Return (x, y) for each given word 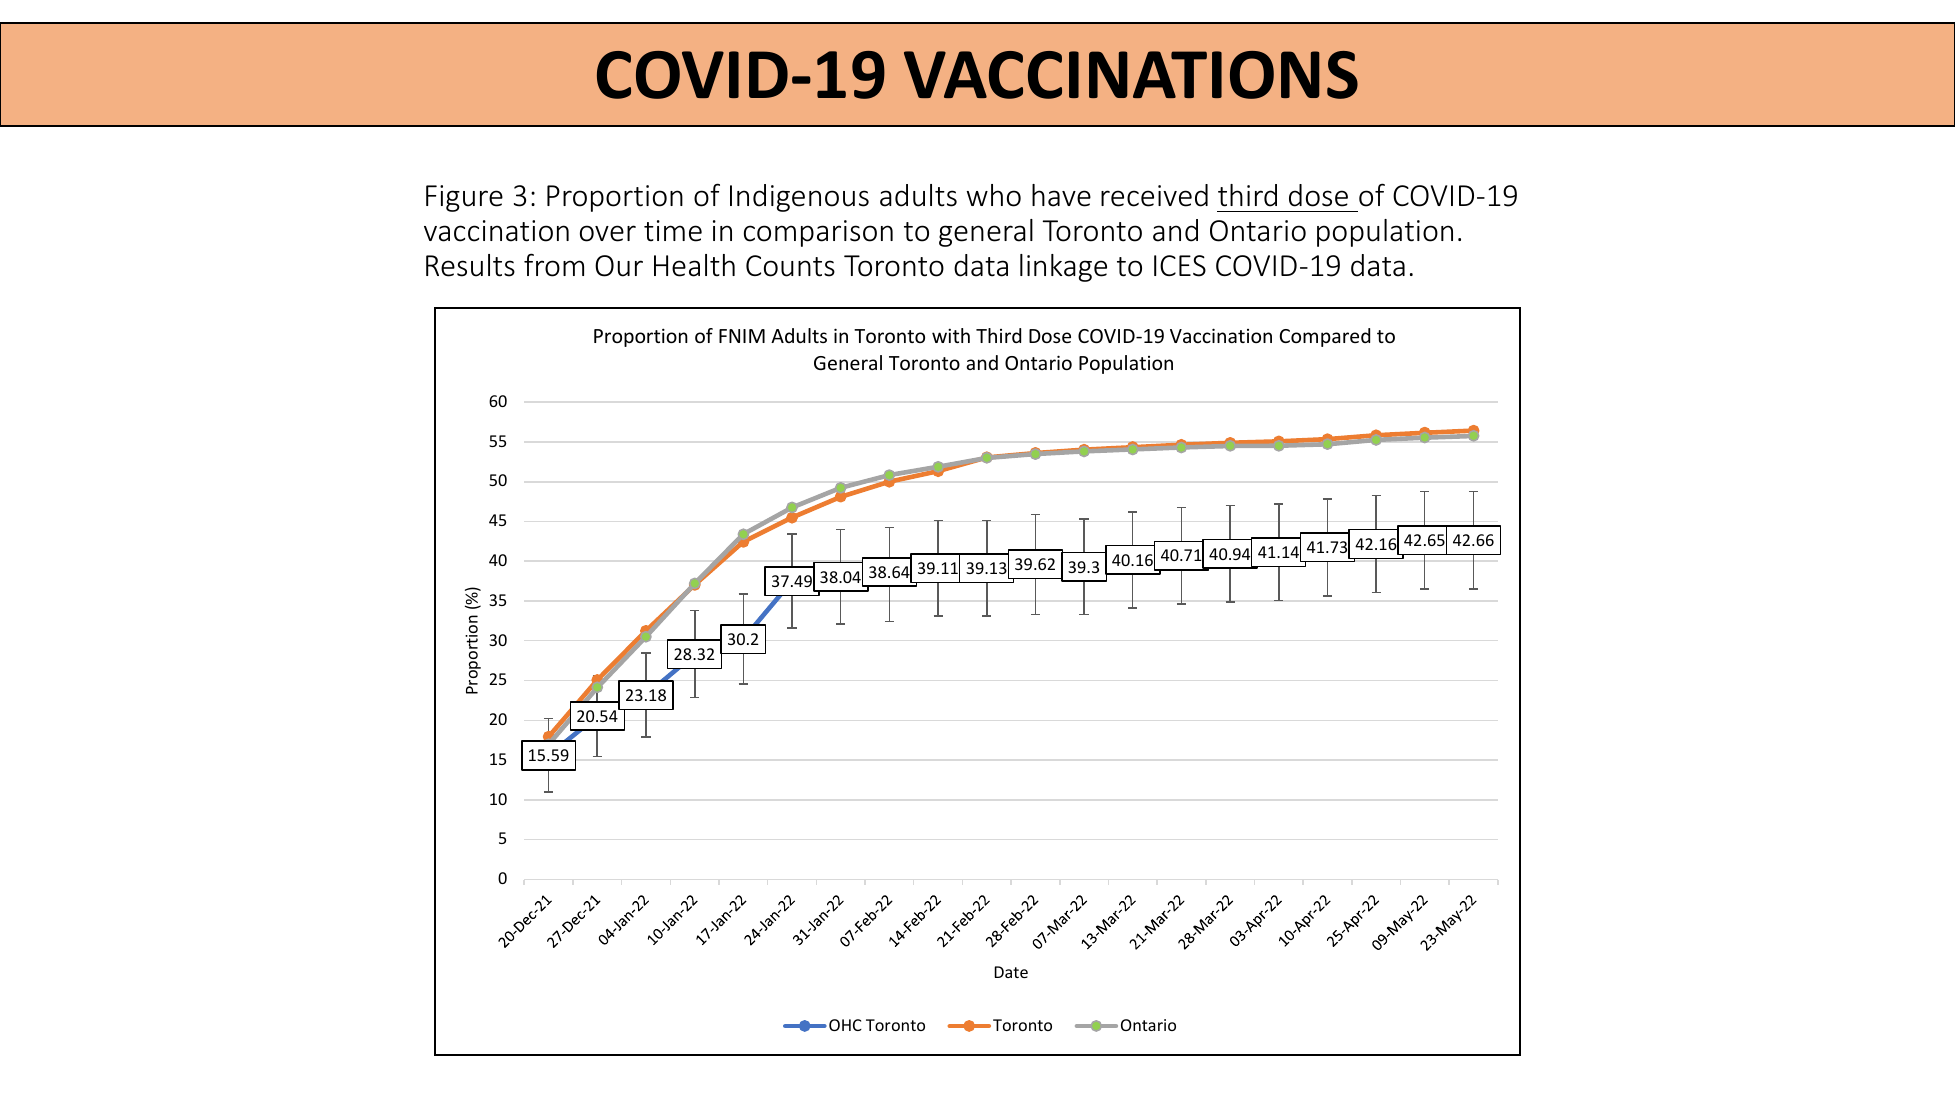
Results (470, 265)
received (1154, 195)
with (951, 335)
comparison (818, 233)
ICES (1180, 266)
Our (619, 266)
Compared (1325, 337)
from (554, 265)
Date (1011, 972)
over (608, 233)
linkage (1063, 268)
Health (694, 265)
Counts (790, 266)
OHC (845, 1025)
